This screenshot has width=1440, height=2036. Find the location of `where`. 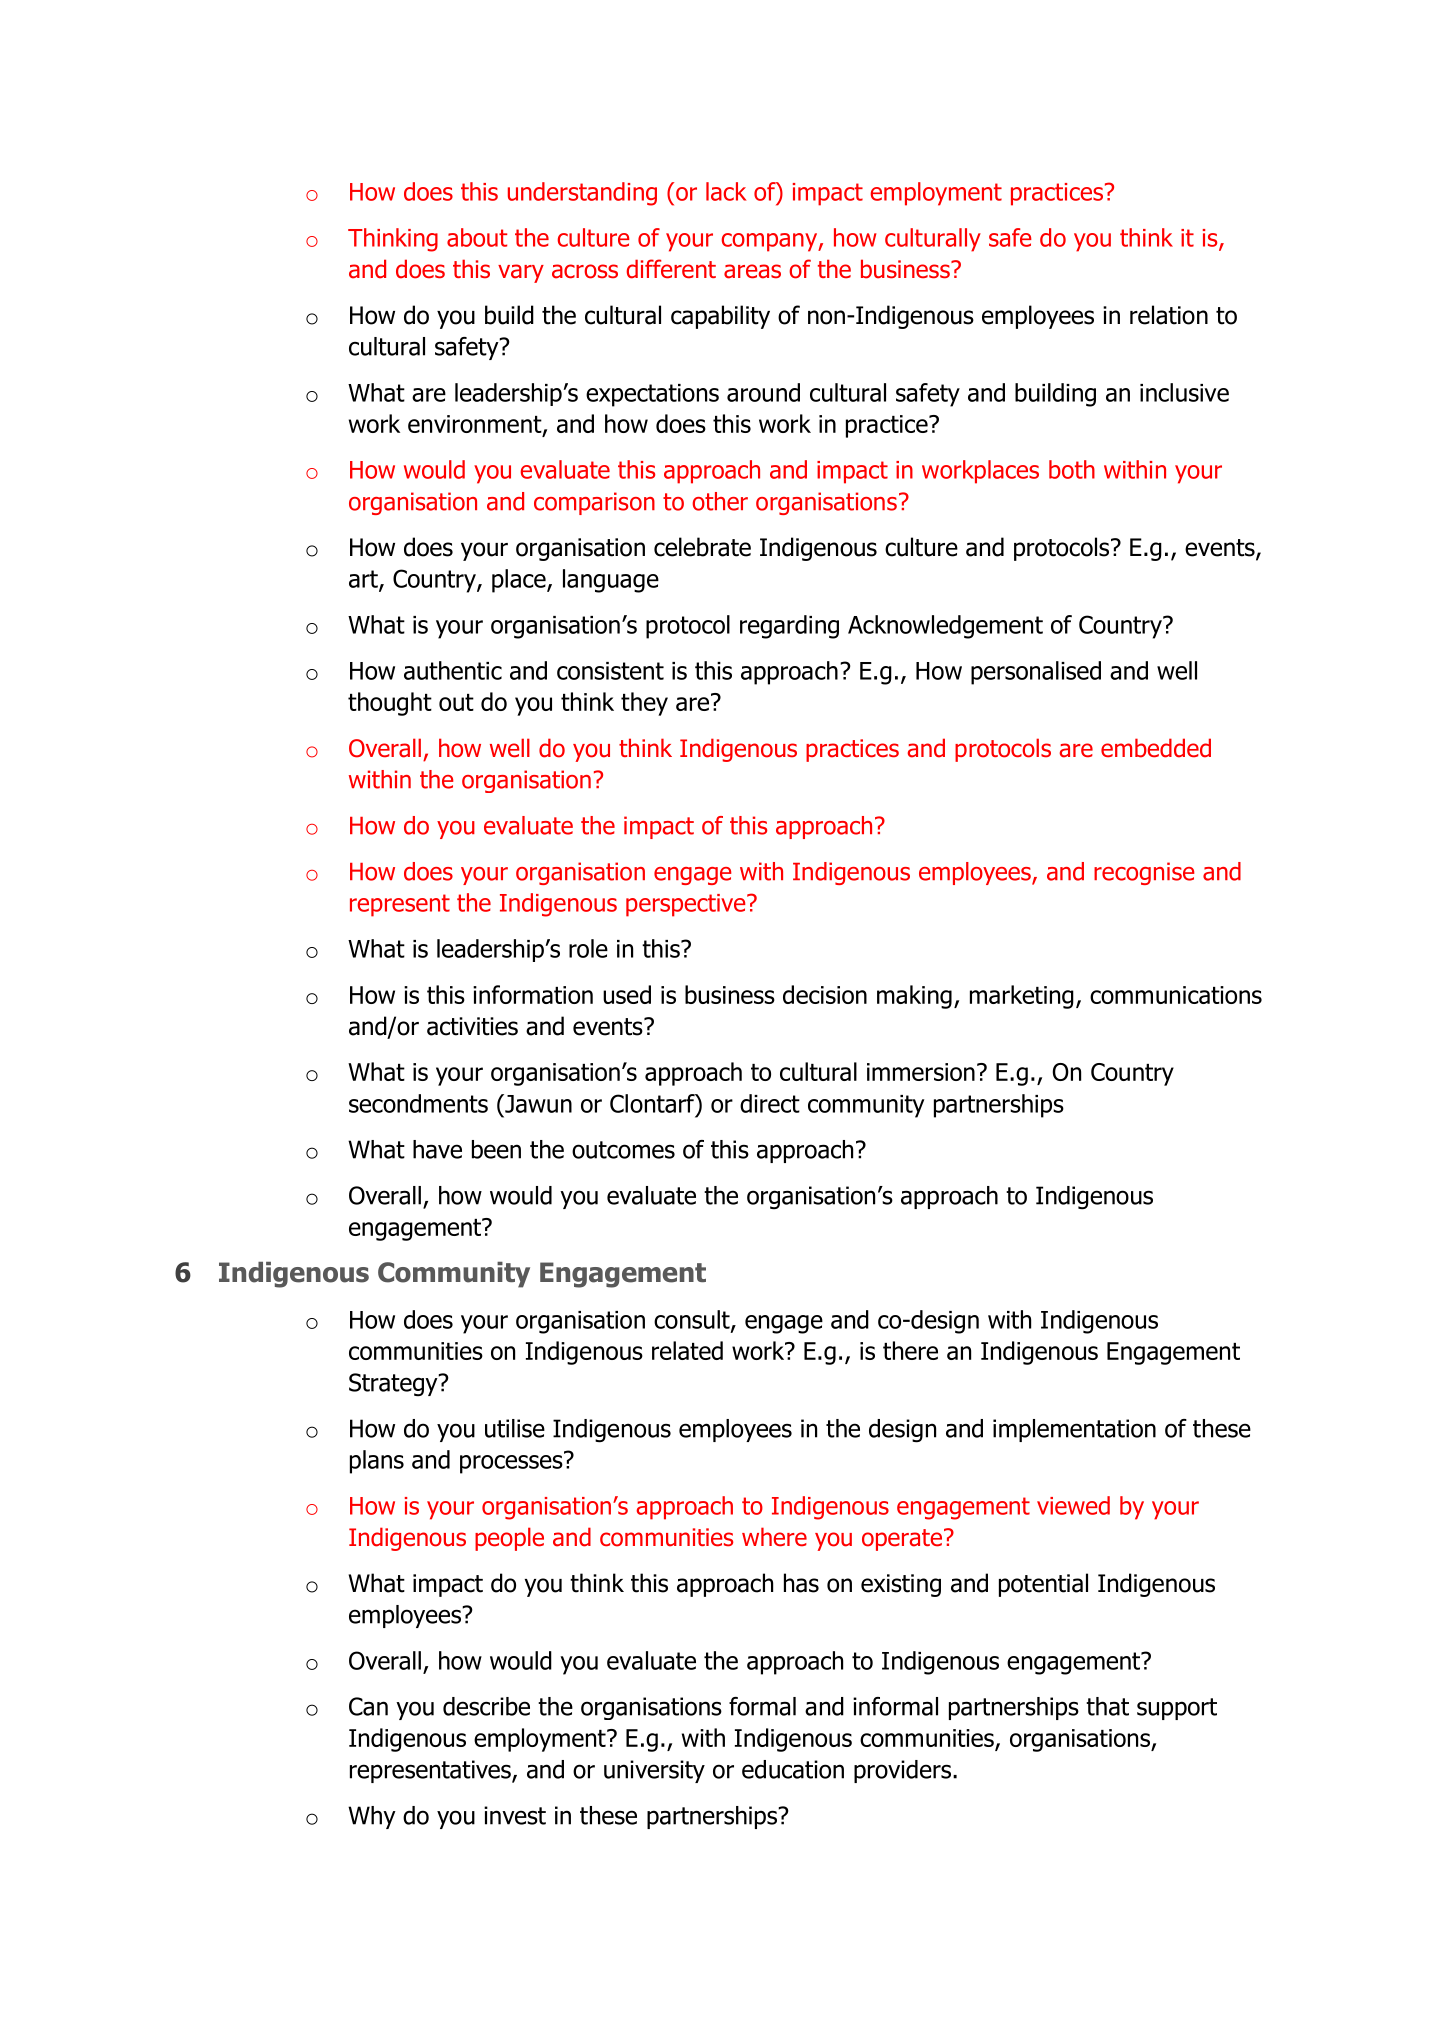

where is located at coordinates (774, 1537).
